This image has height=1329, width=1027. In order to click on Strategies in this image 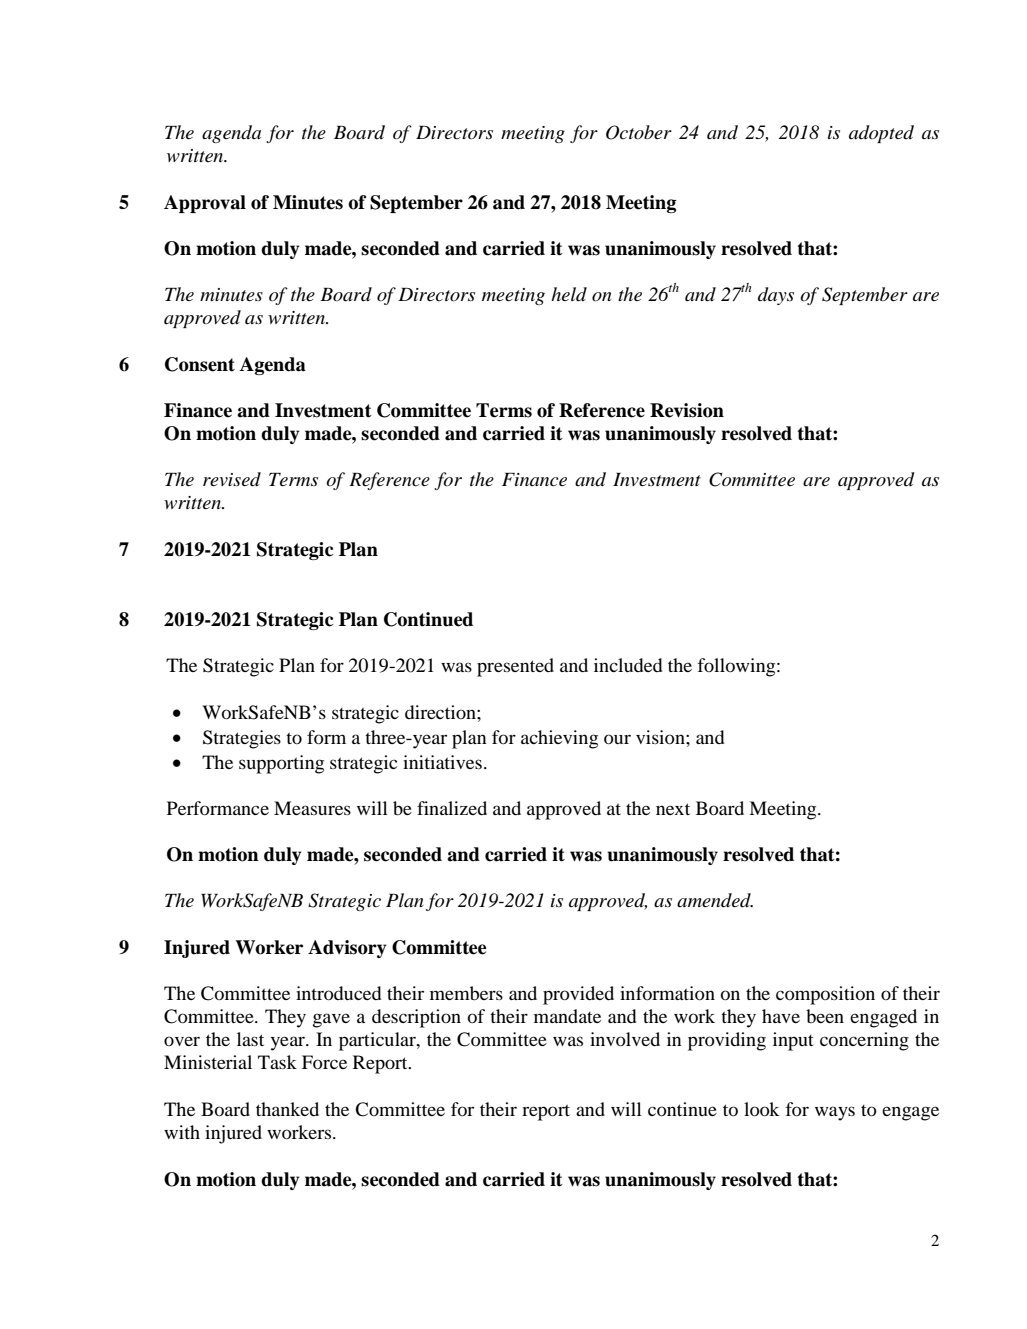, I will do `click(242, 739)`.
